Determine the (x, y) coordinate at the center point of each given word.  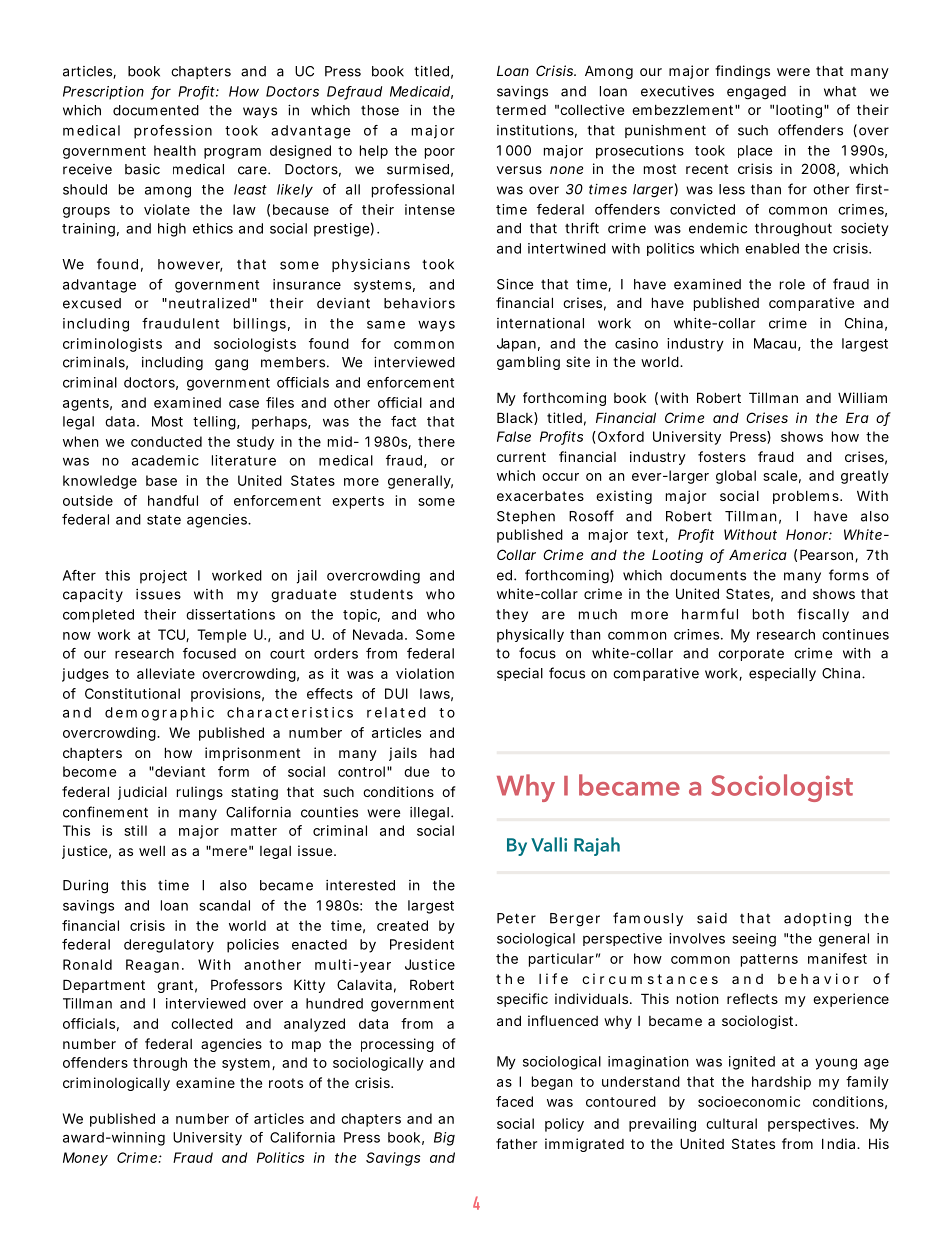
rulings (200, 793)
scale (780, 475)
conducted (166, 441)
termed (521, 110)
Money (85, 1159)
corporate (751, 655)
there (436, 441)
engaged (756, 93)
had (442, 752)
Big (444, 1139)
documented (156, 110)
